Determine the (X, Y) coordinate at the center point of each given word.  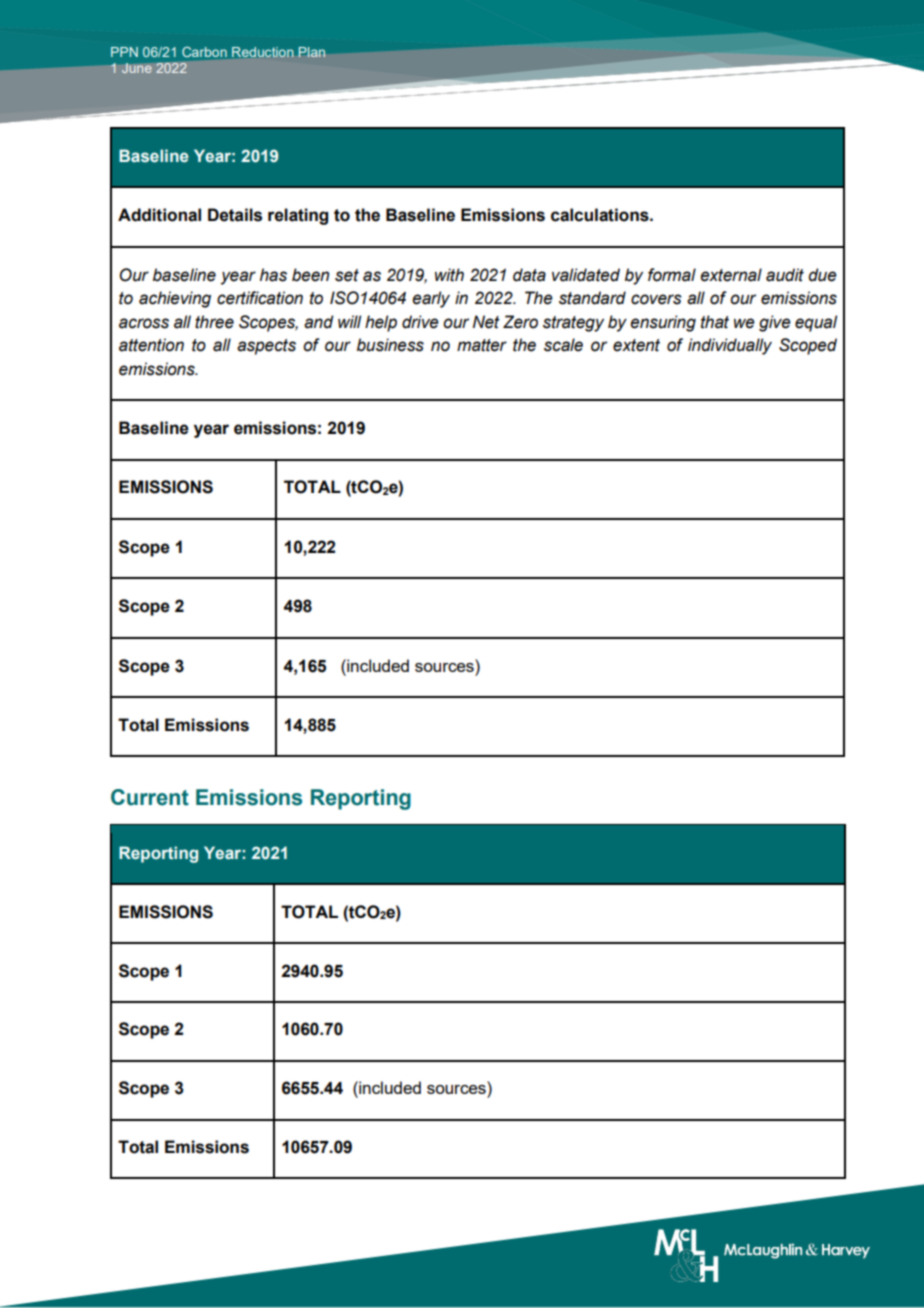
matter (482, 345)
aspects (266, 347)
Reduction (263, 52)
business (390, 345)
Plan (311, 52)
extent (636, 345)
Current (150, 797)
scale (563, 345)
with (449, 275)
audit (785, 275)
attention (151, 345)
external (731, 275)
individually (730, 346)
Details (235, 215)
